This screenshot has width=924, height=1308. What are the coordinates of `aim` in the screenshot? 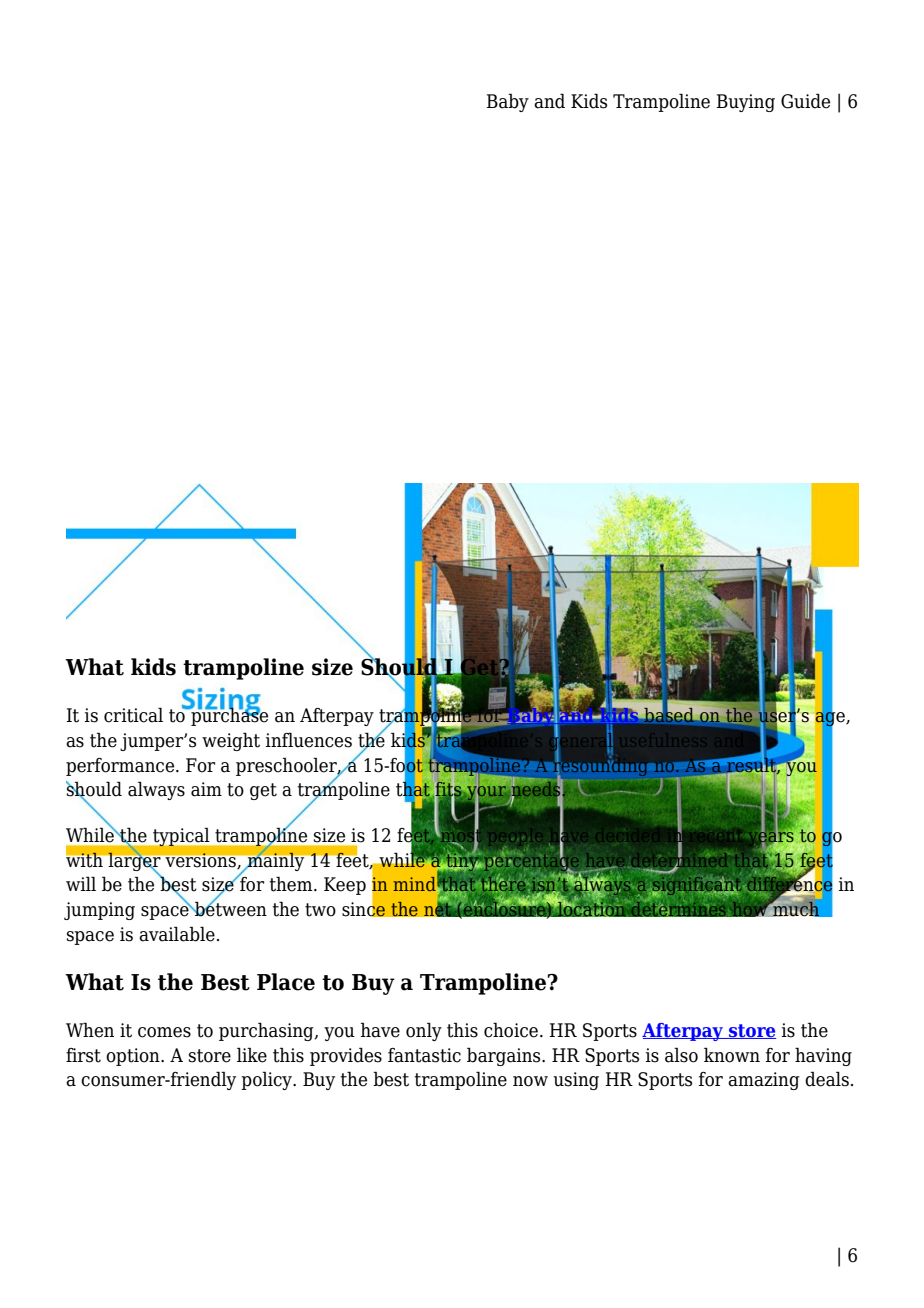 It's located at (206, 789).
